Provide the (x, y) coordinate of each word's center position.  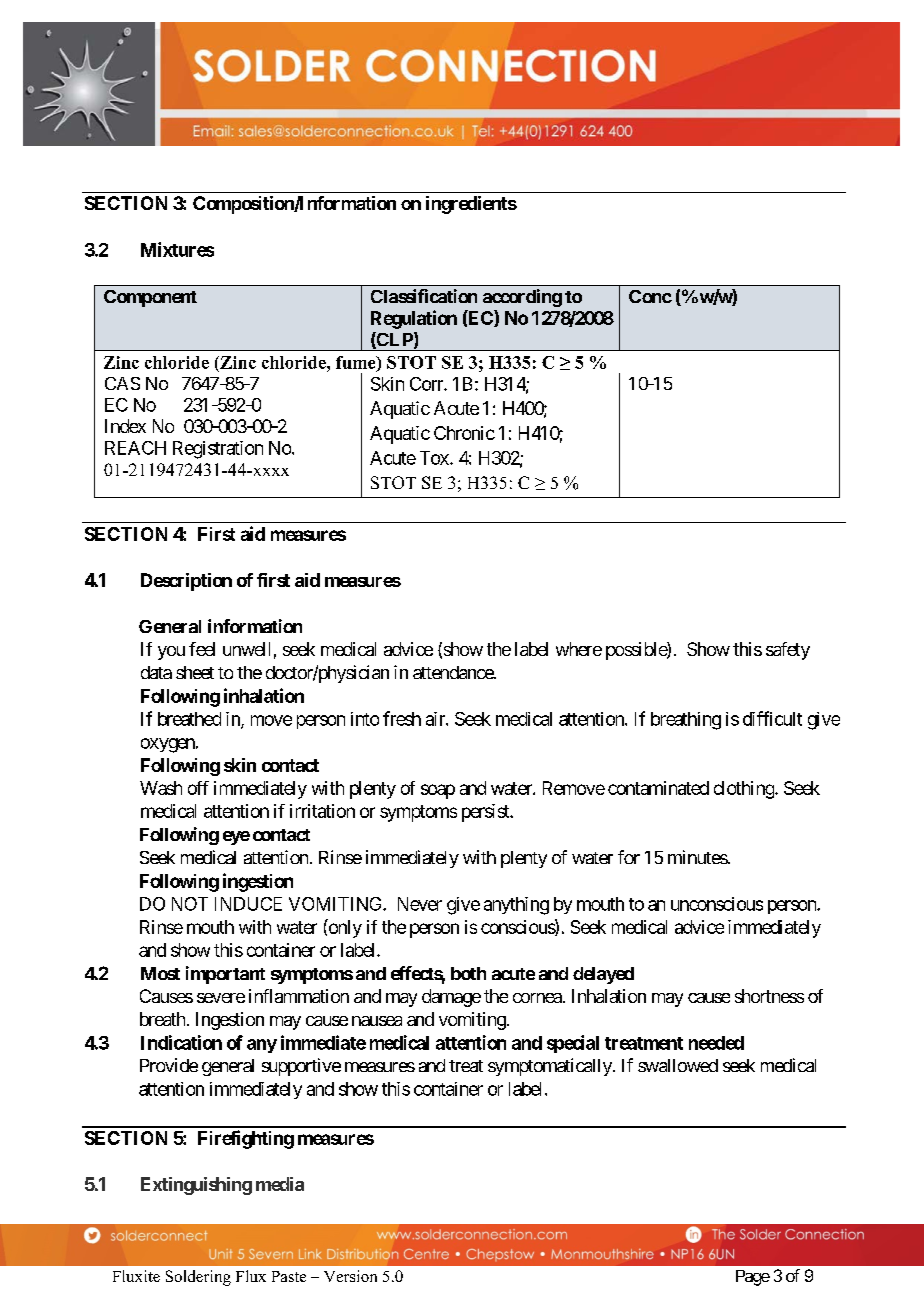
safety (788, 651)
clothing (745, 790)
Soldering (198, 1278)
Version (350, 1276)
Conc (650, 296)
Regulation (414, 319)
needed (716, 1043)
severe (221, 998)
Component (150, 298)
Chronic (464, 433)
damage (451, 998)
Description (186, 582)
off (198, 788)
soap (438, 791)
